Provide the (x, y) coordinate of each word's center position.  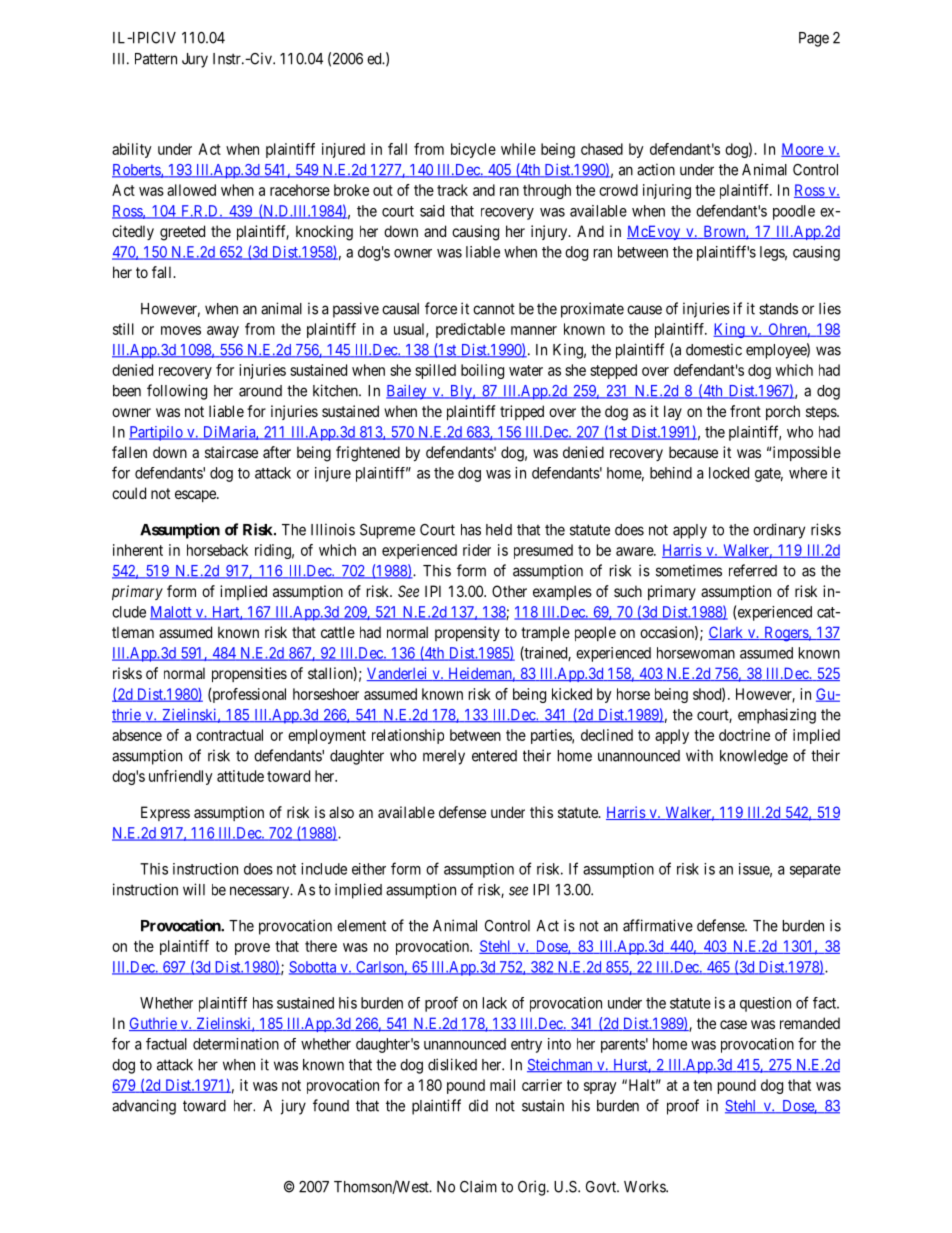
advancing (144, 1107)
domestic (714, 349)
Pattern (156, 59)
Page (814, 39)
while (518, 149)
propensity (467, 633)
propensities (249, 674)
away (223, 332)
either (369, 869)
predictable (470, 330)
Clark (727, 633)
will (194, 889)
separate (815, 871)
